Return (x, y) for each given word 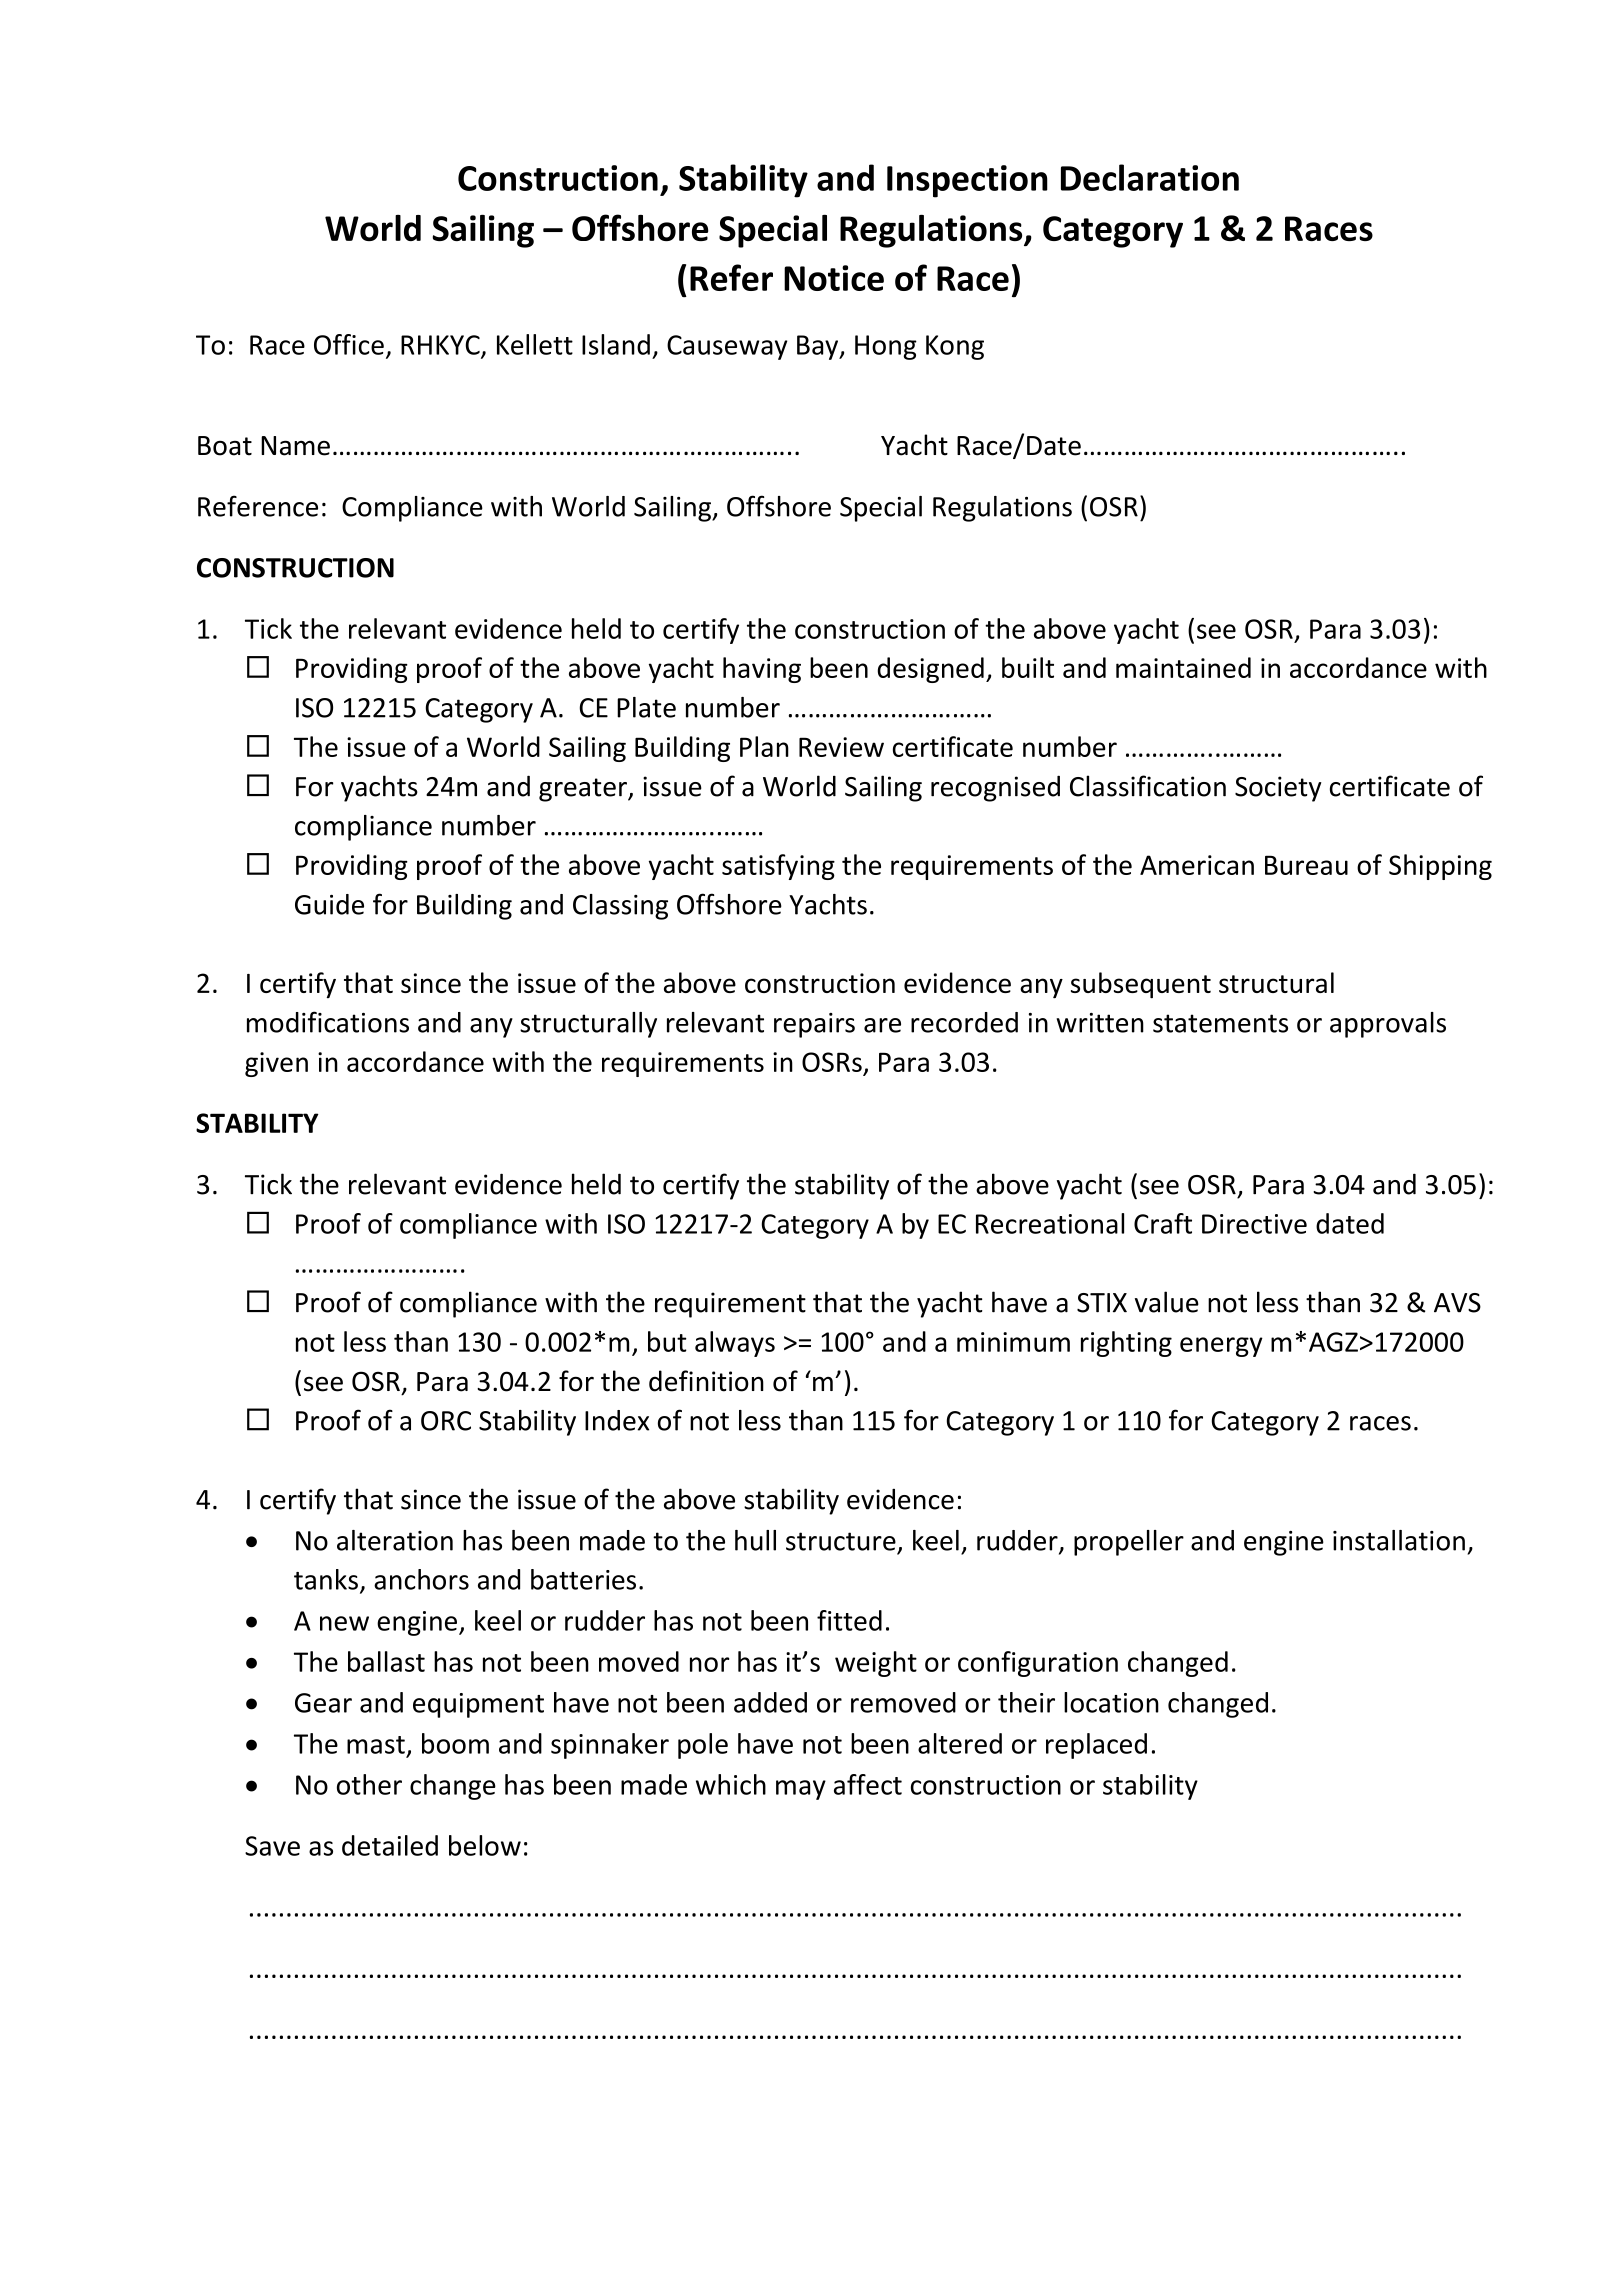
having (762, 670)
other (369, 1784)
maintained (1183, 667)
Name (295, 446)
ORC (446, 1421)
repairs (814, 1025)
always (735, 1344)
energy (1221, 1347)
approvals (1388, 1025)
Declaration (1150, 177)
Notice (834, 278)
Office (349, 344)
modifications (328, 1022)
